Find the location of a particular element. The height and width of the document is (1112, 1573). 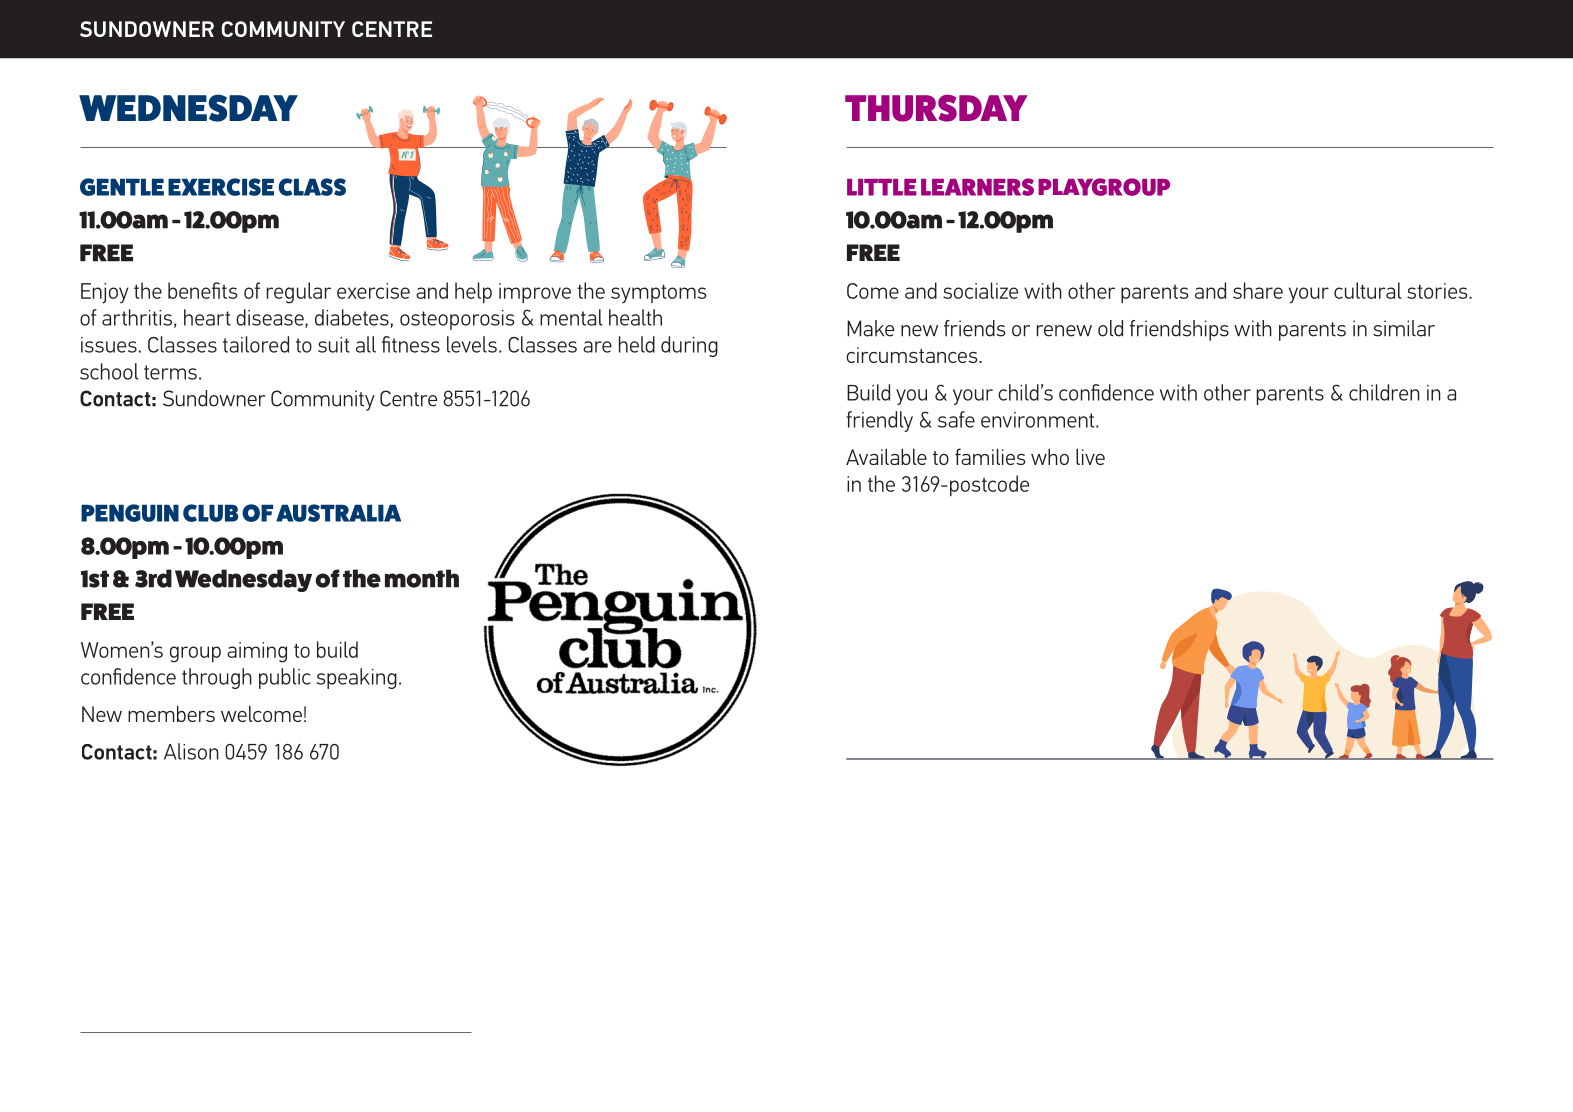

school is located at coordinates (109, 371).
